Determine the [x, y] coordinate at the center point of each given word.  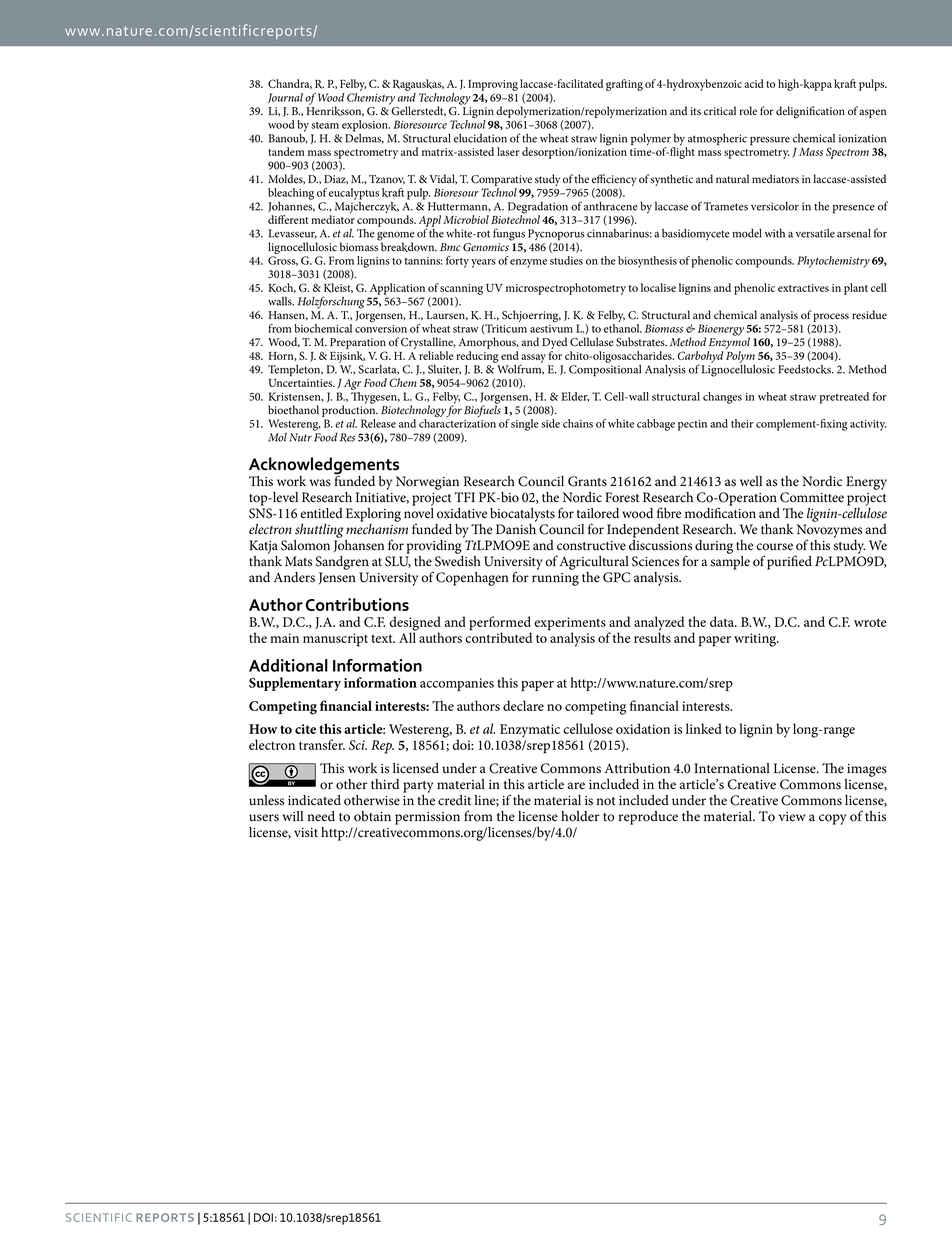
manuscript [335, 640]
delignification [810, 112]
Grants [587, 481]
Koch [282, 288]
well [751, 481]
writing [756, 640]
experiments [570, 625]
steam [325, 125]
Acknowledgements [324, 467]
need [321, 816]
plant [856, 289]
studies [566, 260]
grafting [624, 85]
